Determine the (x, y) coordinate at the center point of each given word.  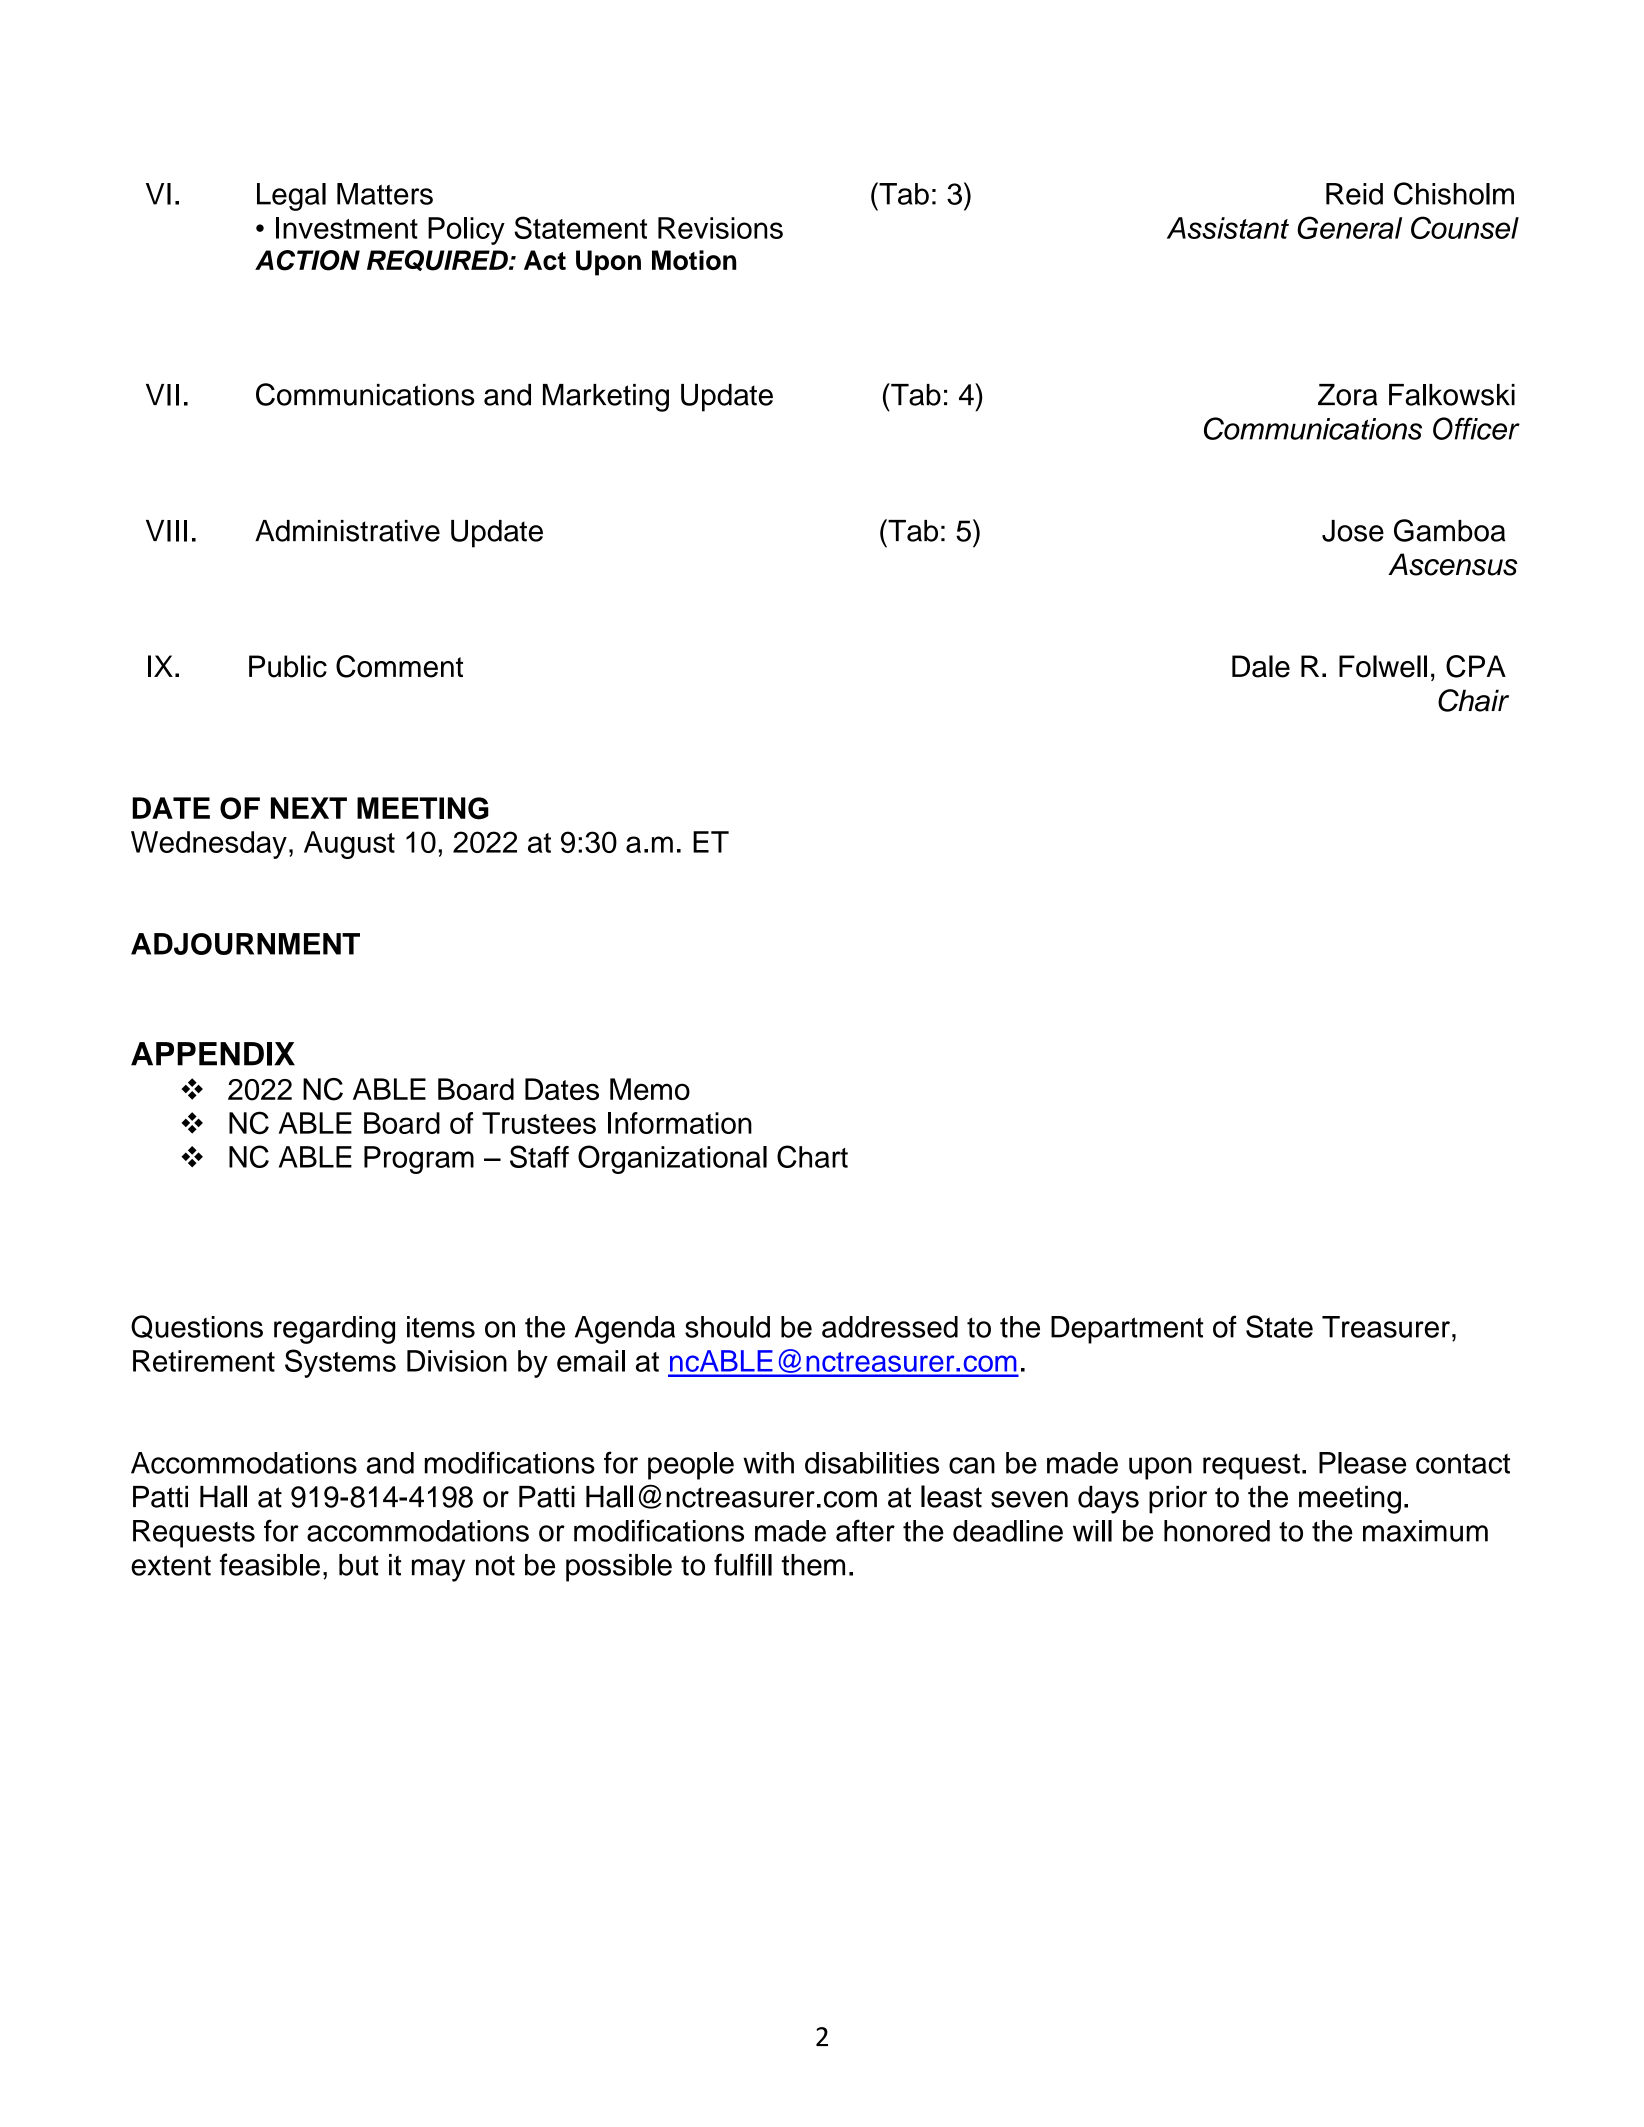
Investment (347, 228)
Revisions (720, 228)
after (865, 1530)
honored (1217, 1531)
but (359, 1565)
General (1349, 227)
